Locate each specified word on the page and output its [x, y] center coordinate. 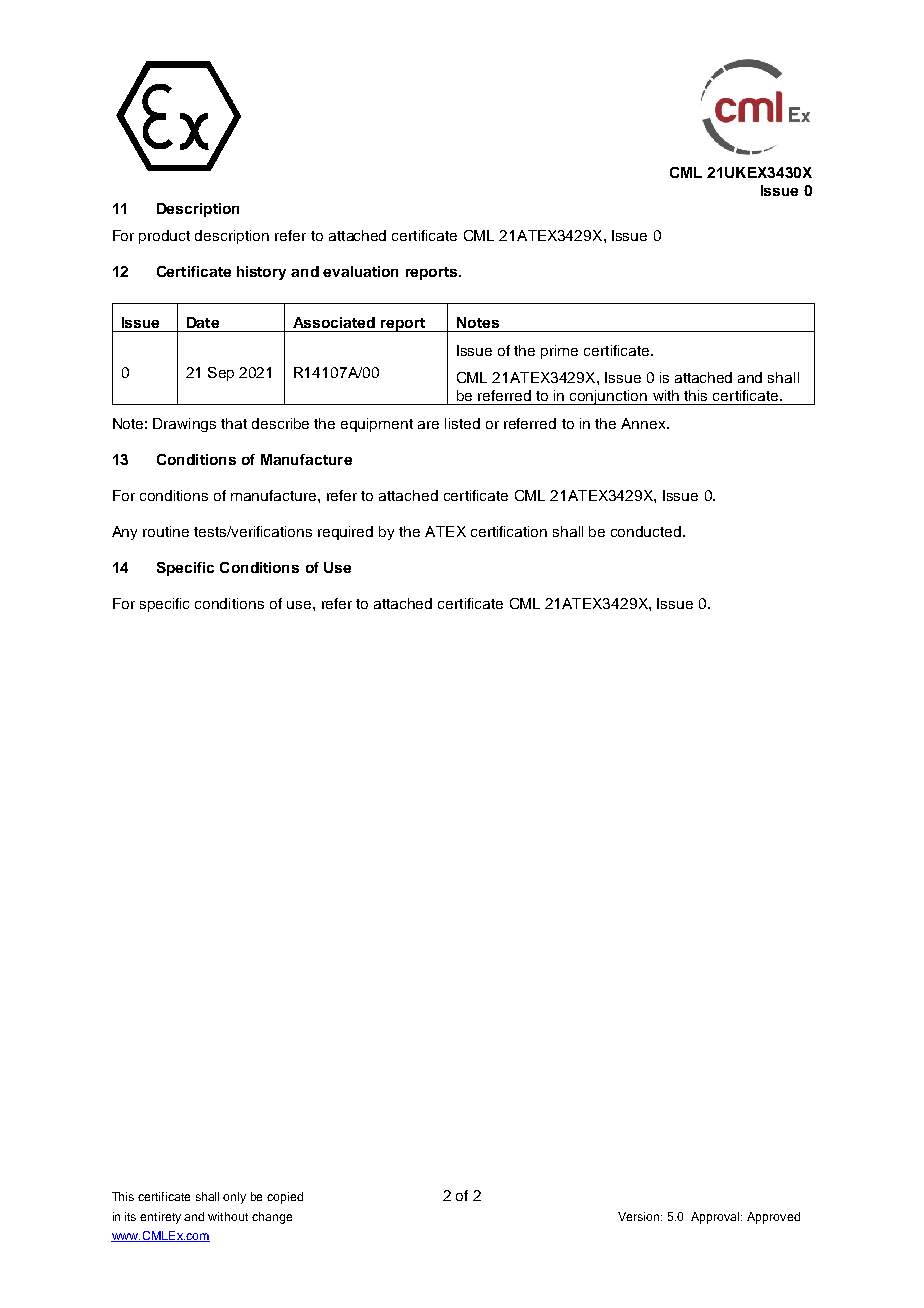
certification [509, 531]
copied [285, 1198]
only [234, 1198]
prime [559, 352]
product [164, 237]
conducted [647, 531]
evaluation [360, 271]
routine [166, 531]
